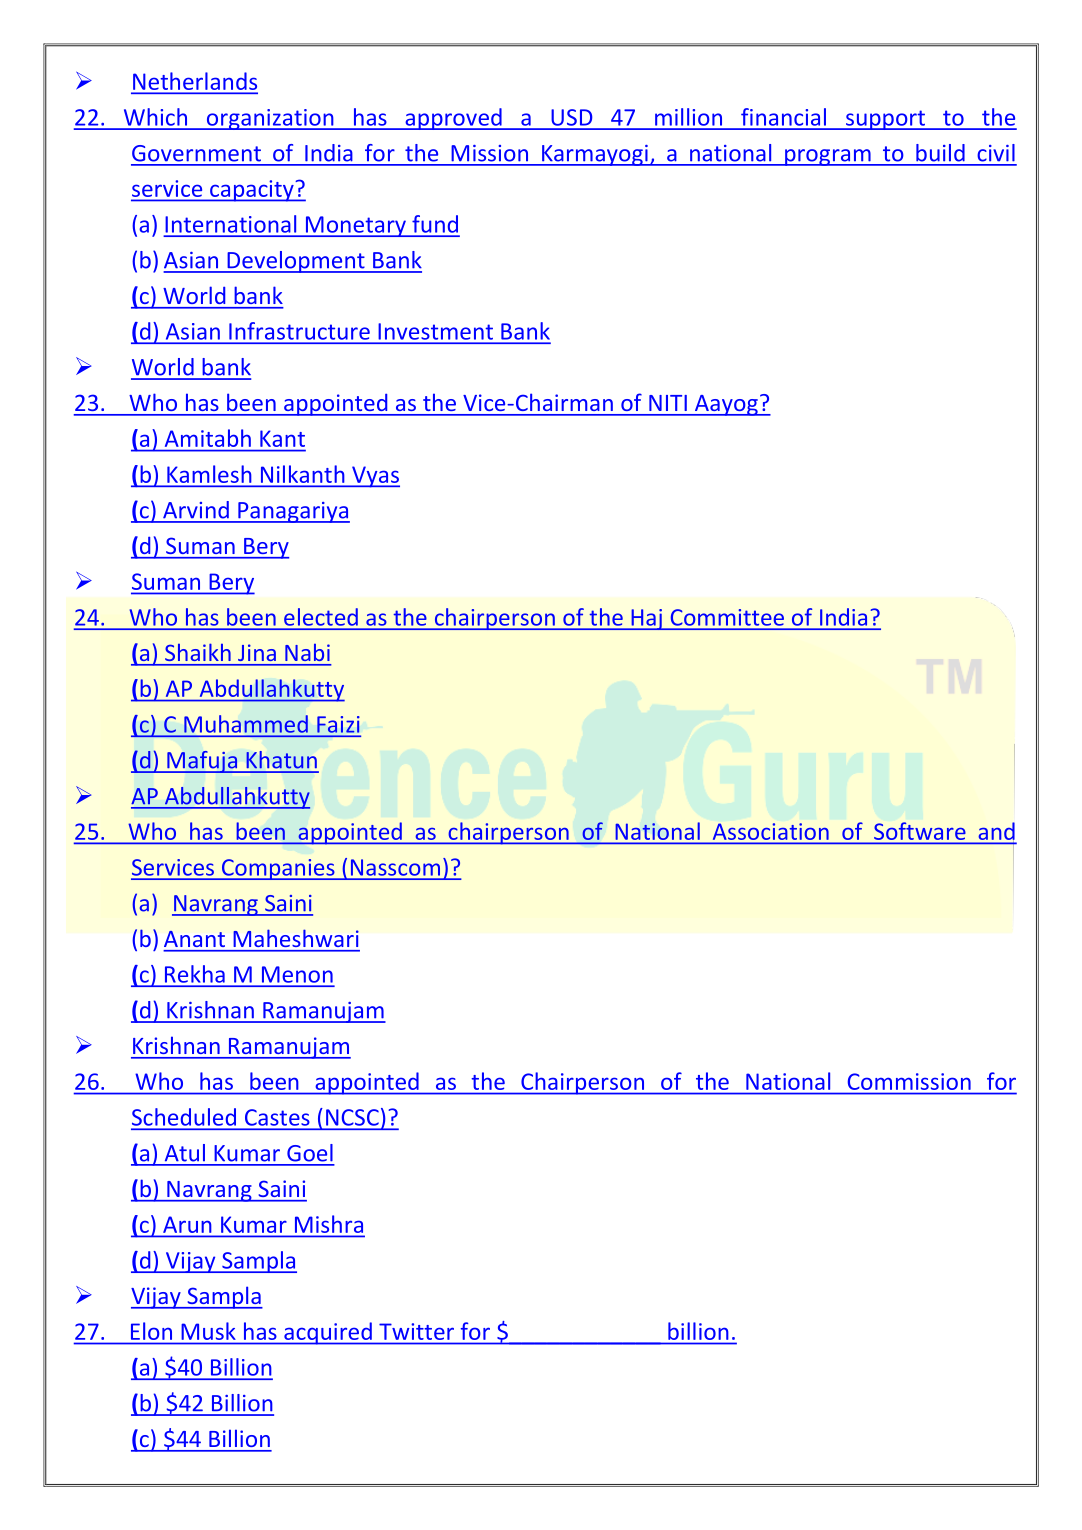  I want to click on Association, so click(770, 831).
